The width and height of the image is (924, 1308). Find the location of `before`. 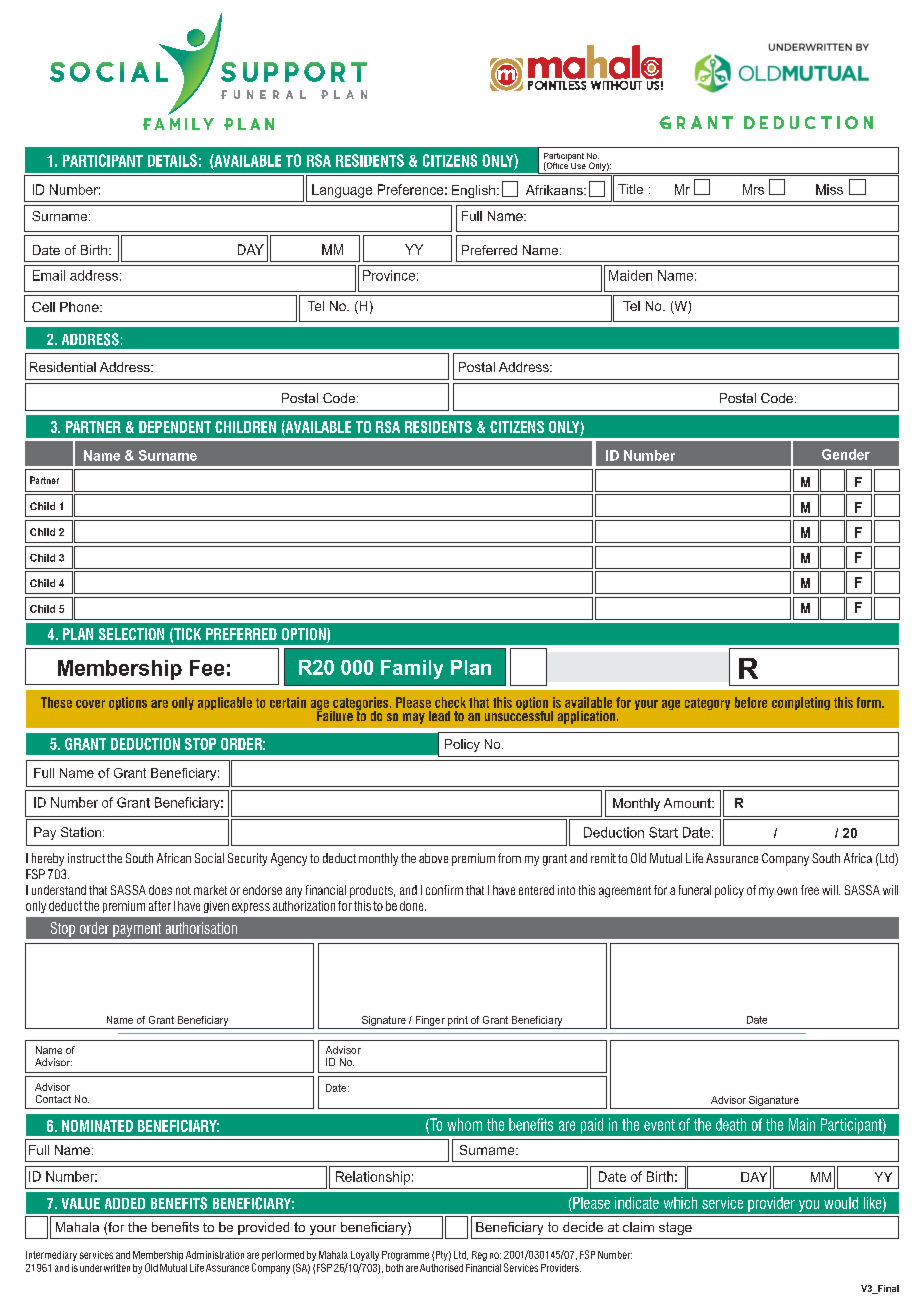

before is located at coordinates (751, 702).
